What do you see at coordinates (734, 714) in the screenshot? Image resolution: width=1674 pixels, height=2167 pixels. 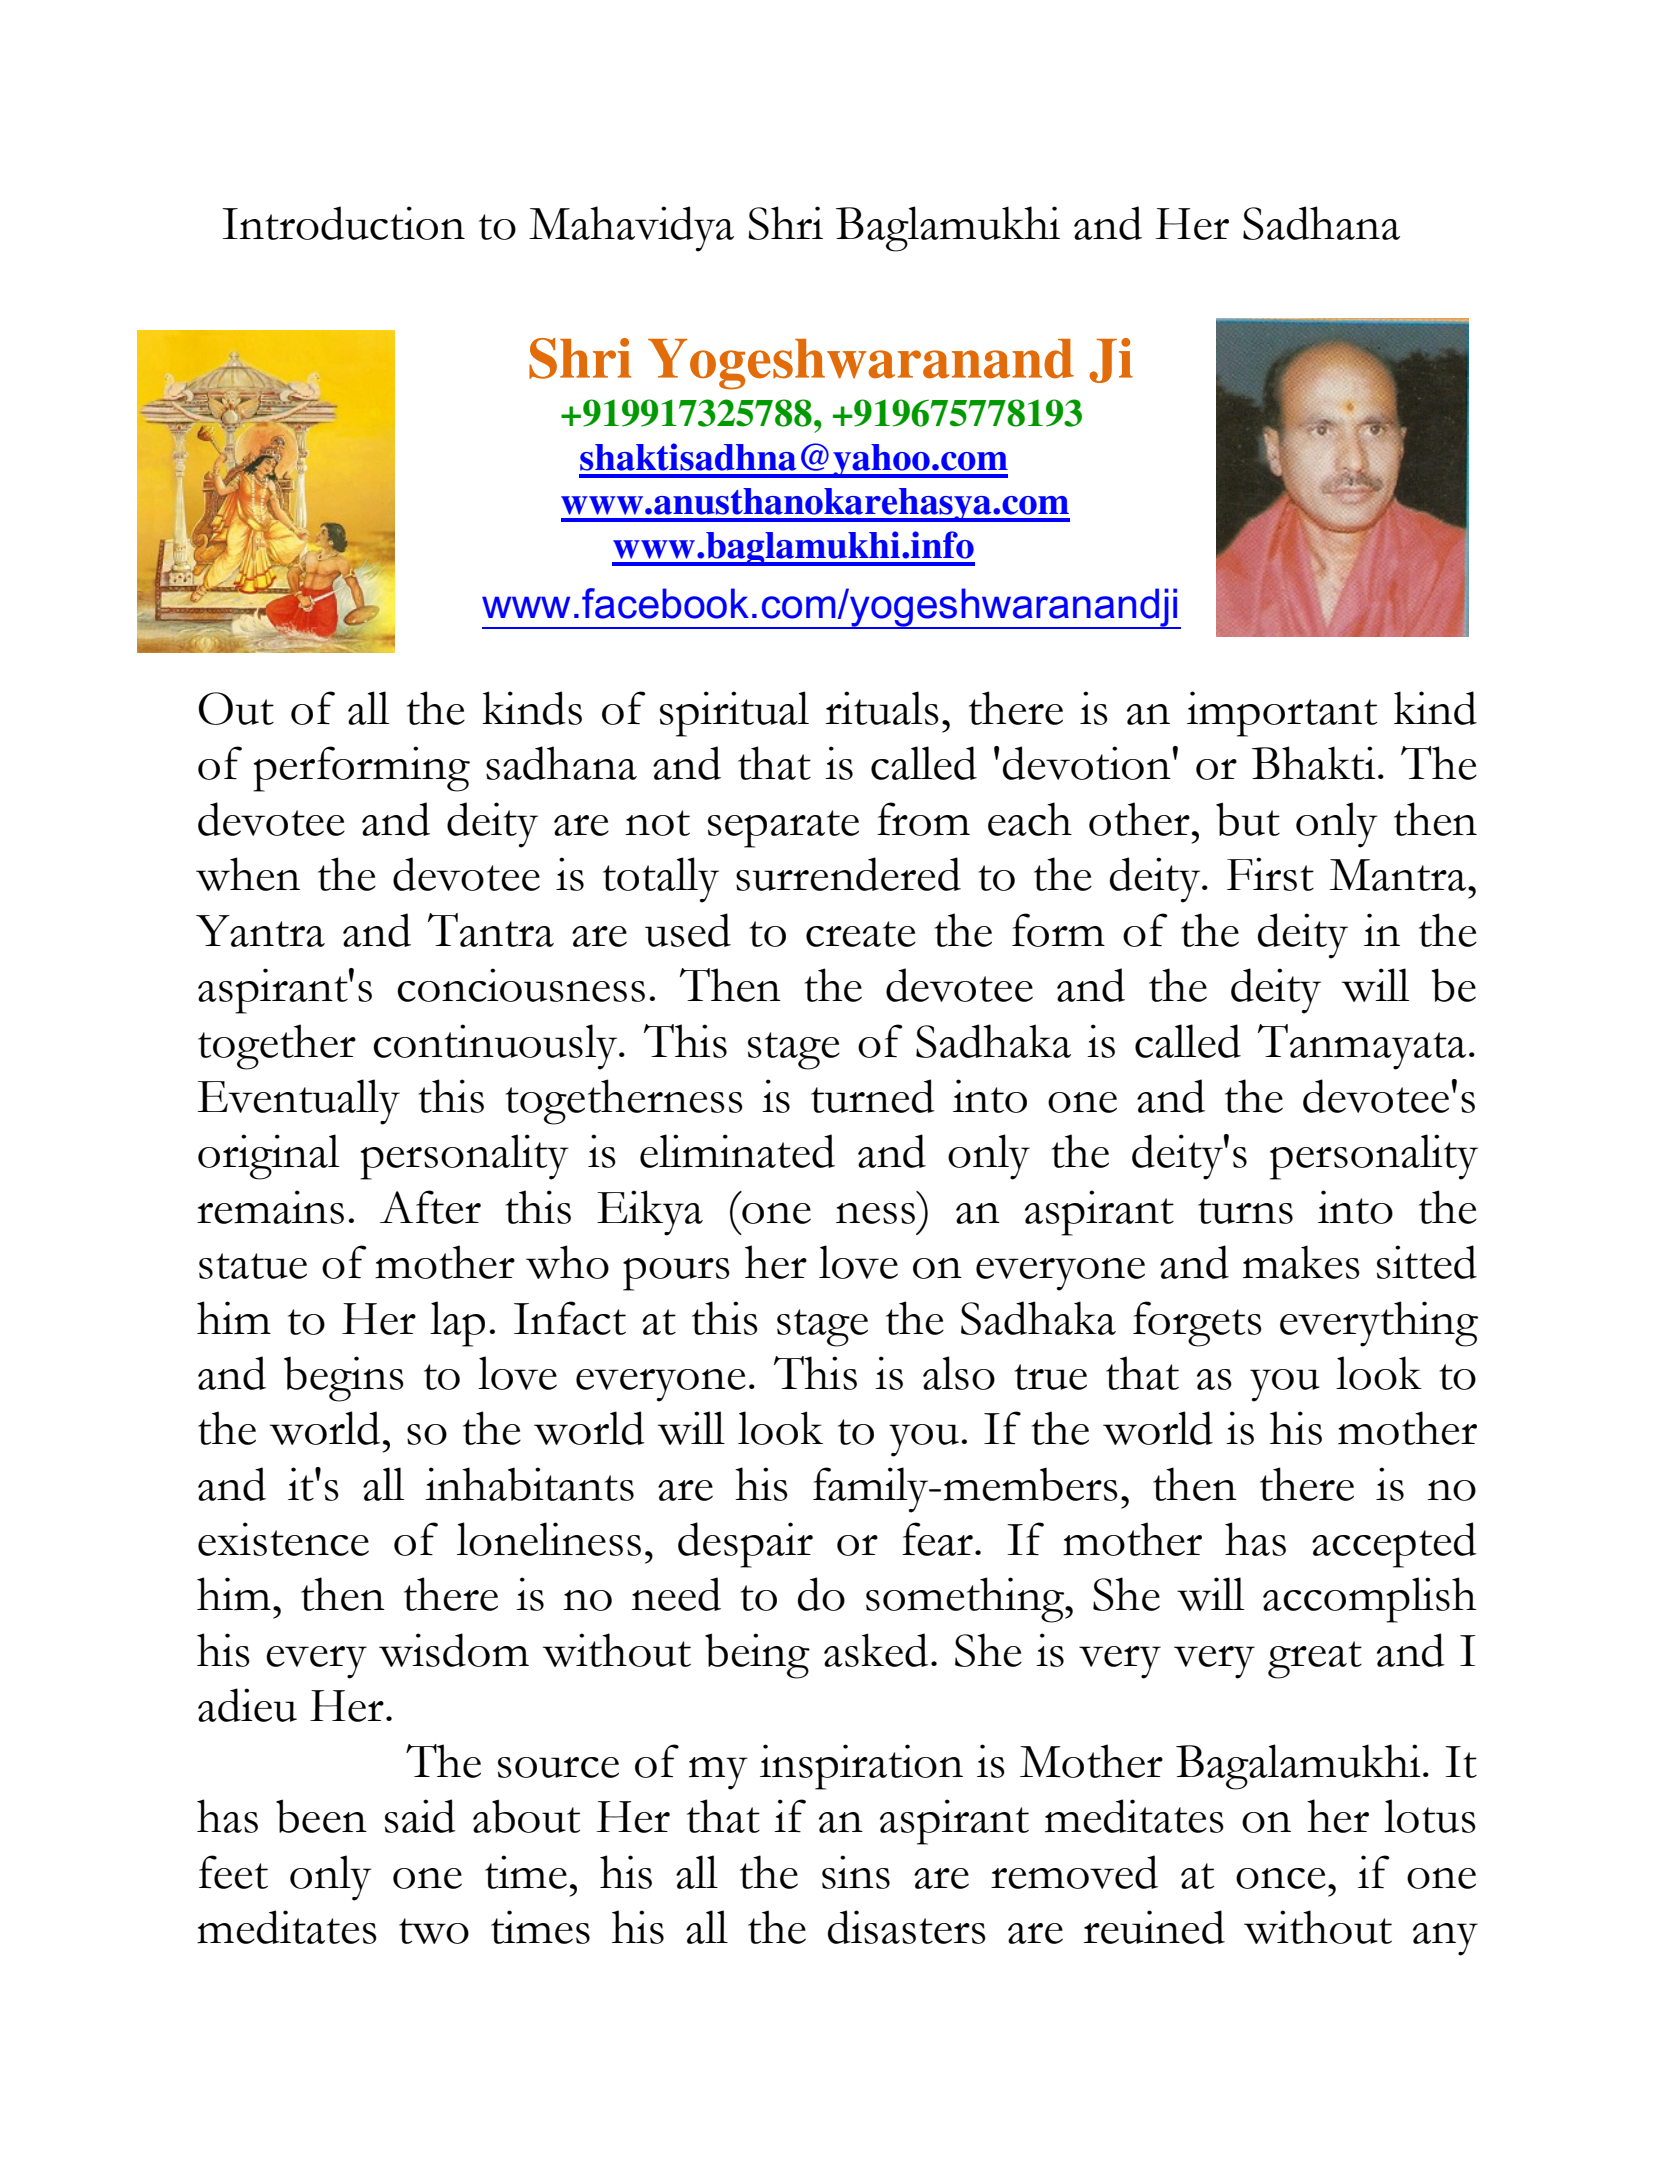 I see `spiritual` at bounding box center [734, 714].
